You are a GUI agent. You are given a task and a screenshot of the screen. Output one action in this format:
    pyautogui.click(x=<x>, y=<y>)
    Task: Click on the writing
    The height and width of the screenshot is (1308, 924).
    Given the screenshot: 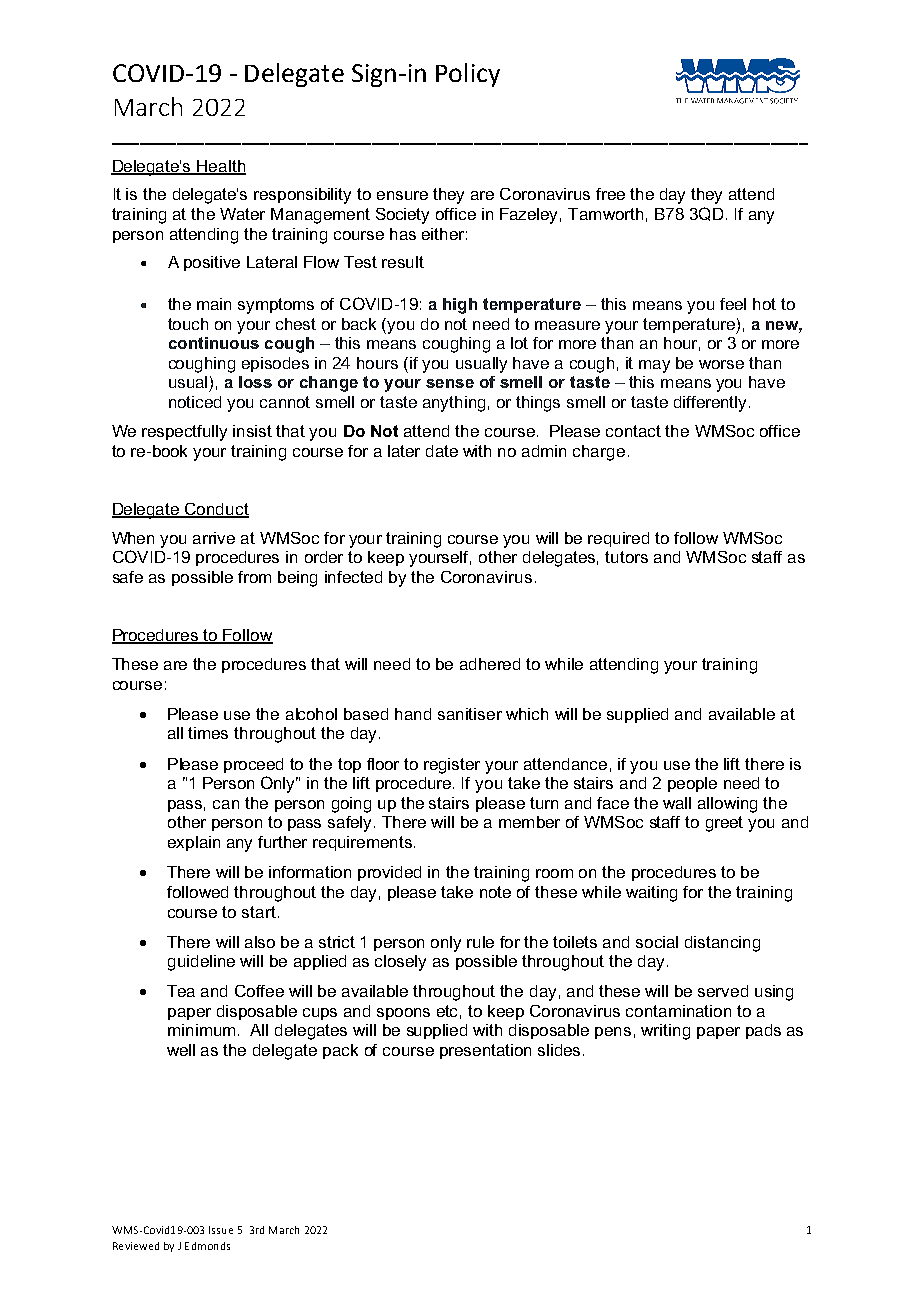 What is the action you would take?
    pyautogui.click(x=665, y=1032)
